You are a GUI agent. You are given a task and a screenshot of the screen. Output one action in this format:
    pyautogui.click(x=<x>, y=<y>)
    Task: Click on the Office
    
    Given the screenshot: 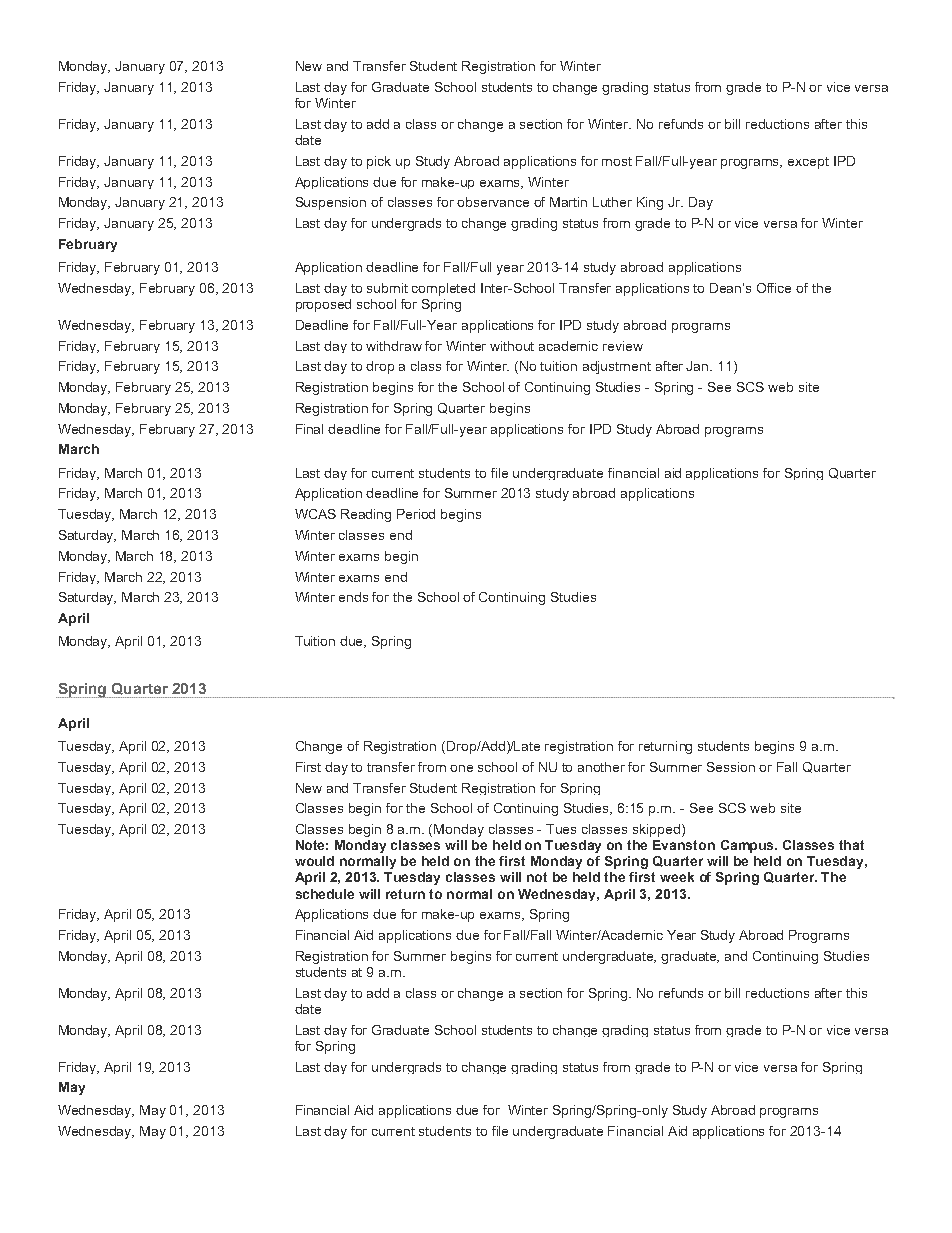 What is the action you would take?
    pyautogui.click(x=774, y=288)
